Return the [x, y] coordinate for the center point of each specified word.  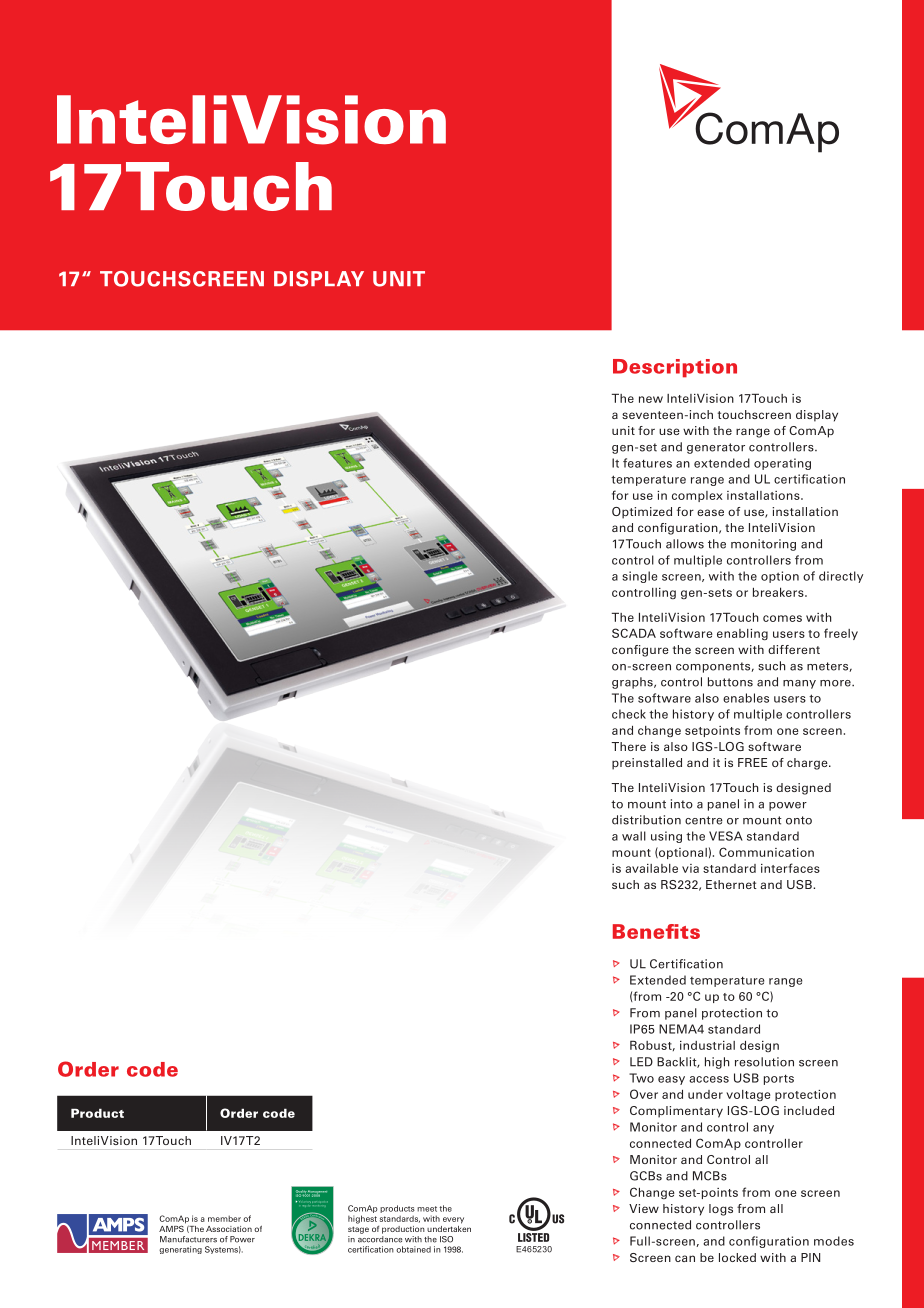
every [453, 1220]
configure [640, 651]
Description [675, 368]
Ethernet [731, 884]
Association [229, 1229]
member [224, 1218]
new [651, 399]
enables [746, 698]
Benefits [656, 931]
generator [716, 448]
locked [737, 1257]
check [629, 714]
